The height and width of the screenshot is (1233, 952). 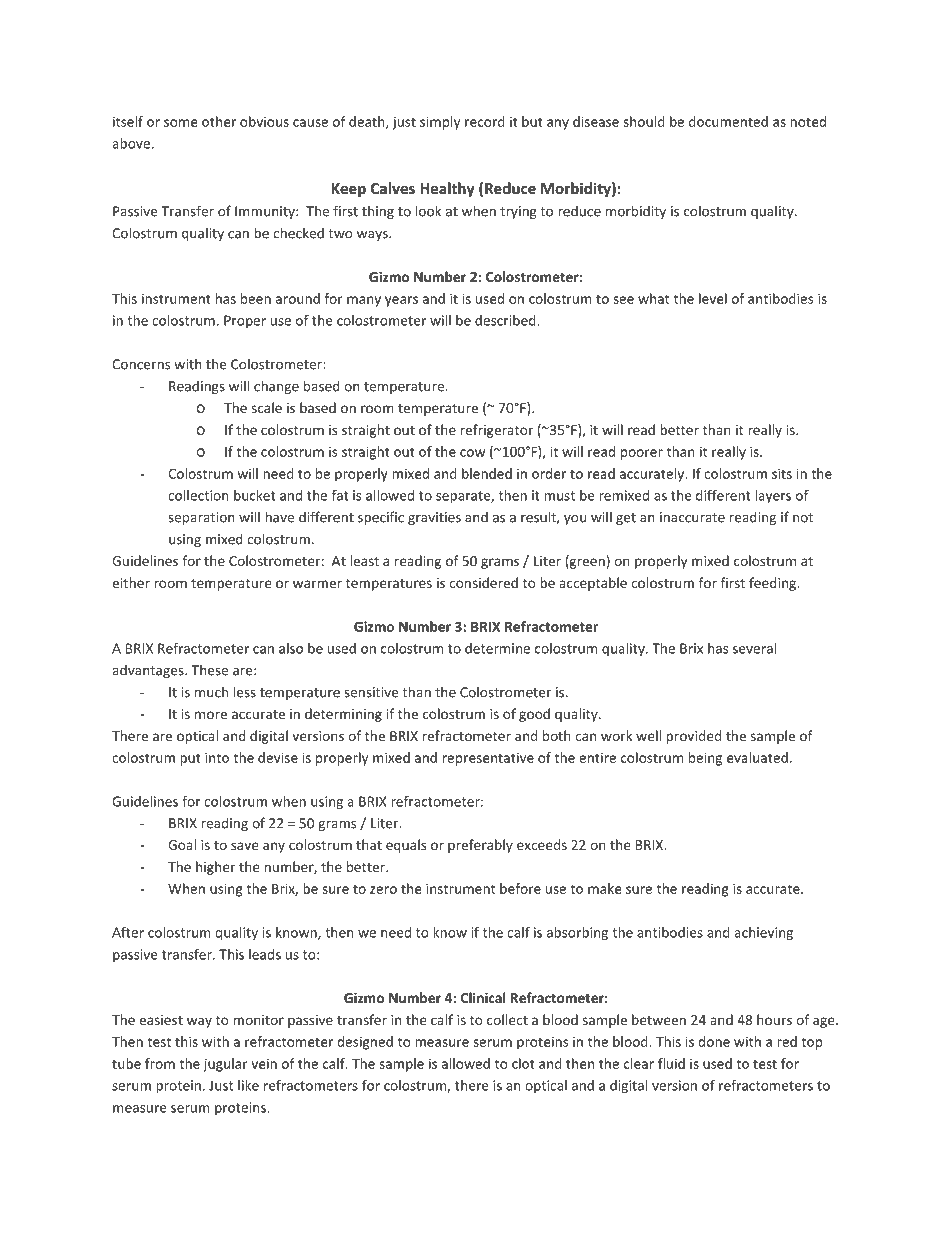 What do you see at coordinates (225, 1065) in the screenshot?
I see `jugular` at bounding box center [225, 1065].
